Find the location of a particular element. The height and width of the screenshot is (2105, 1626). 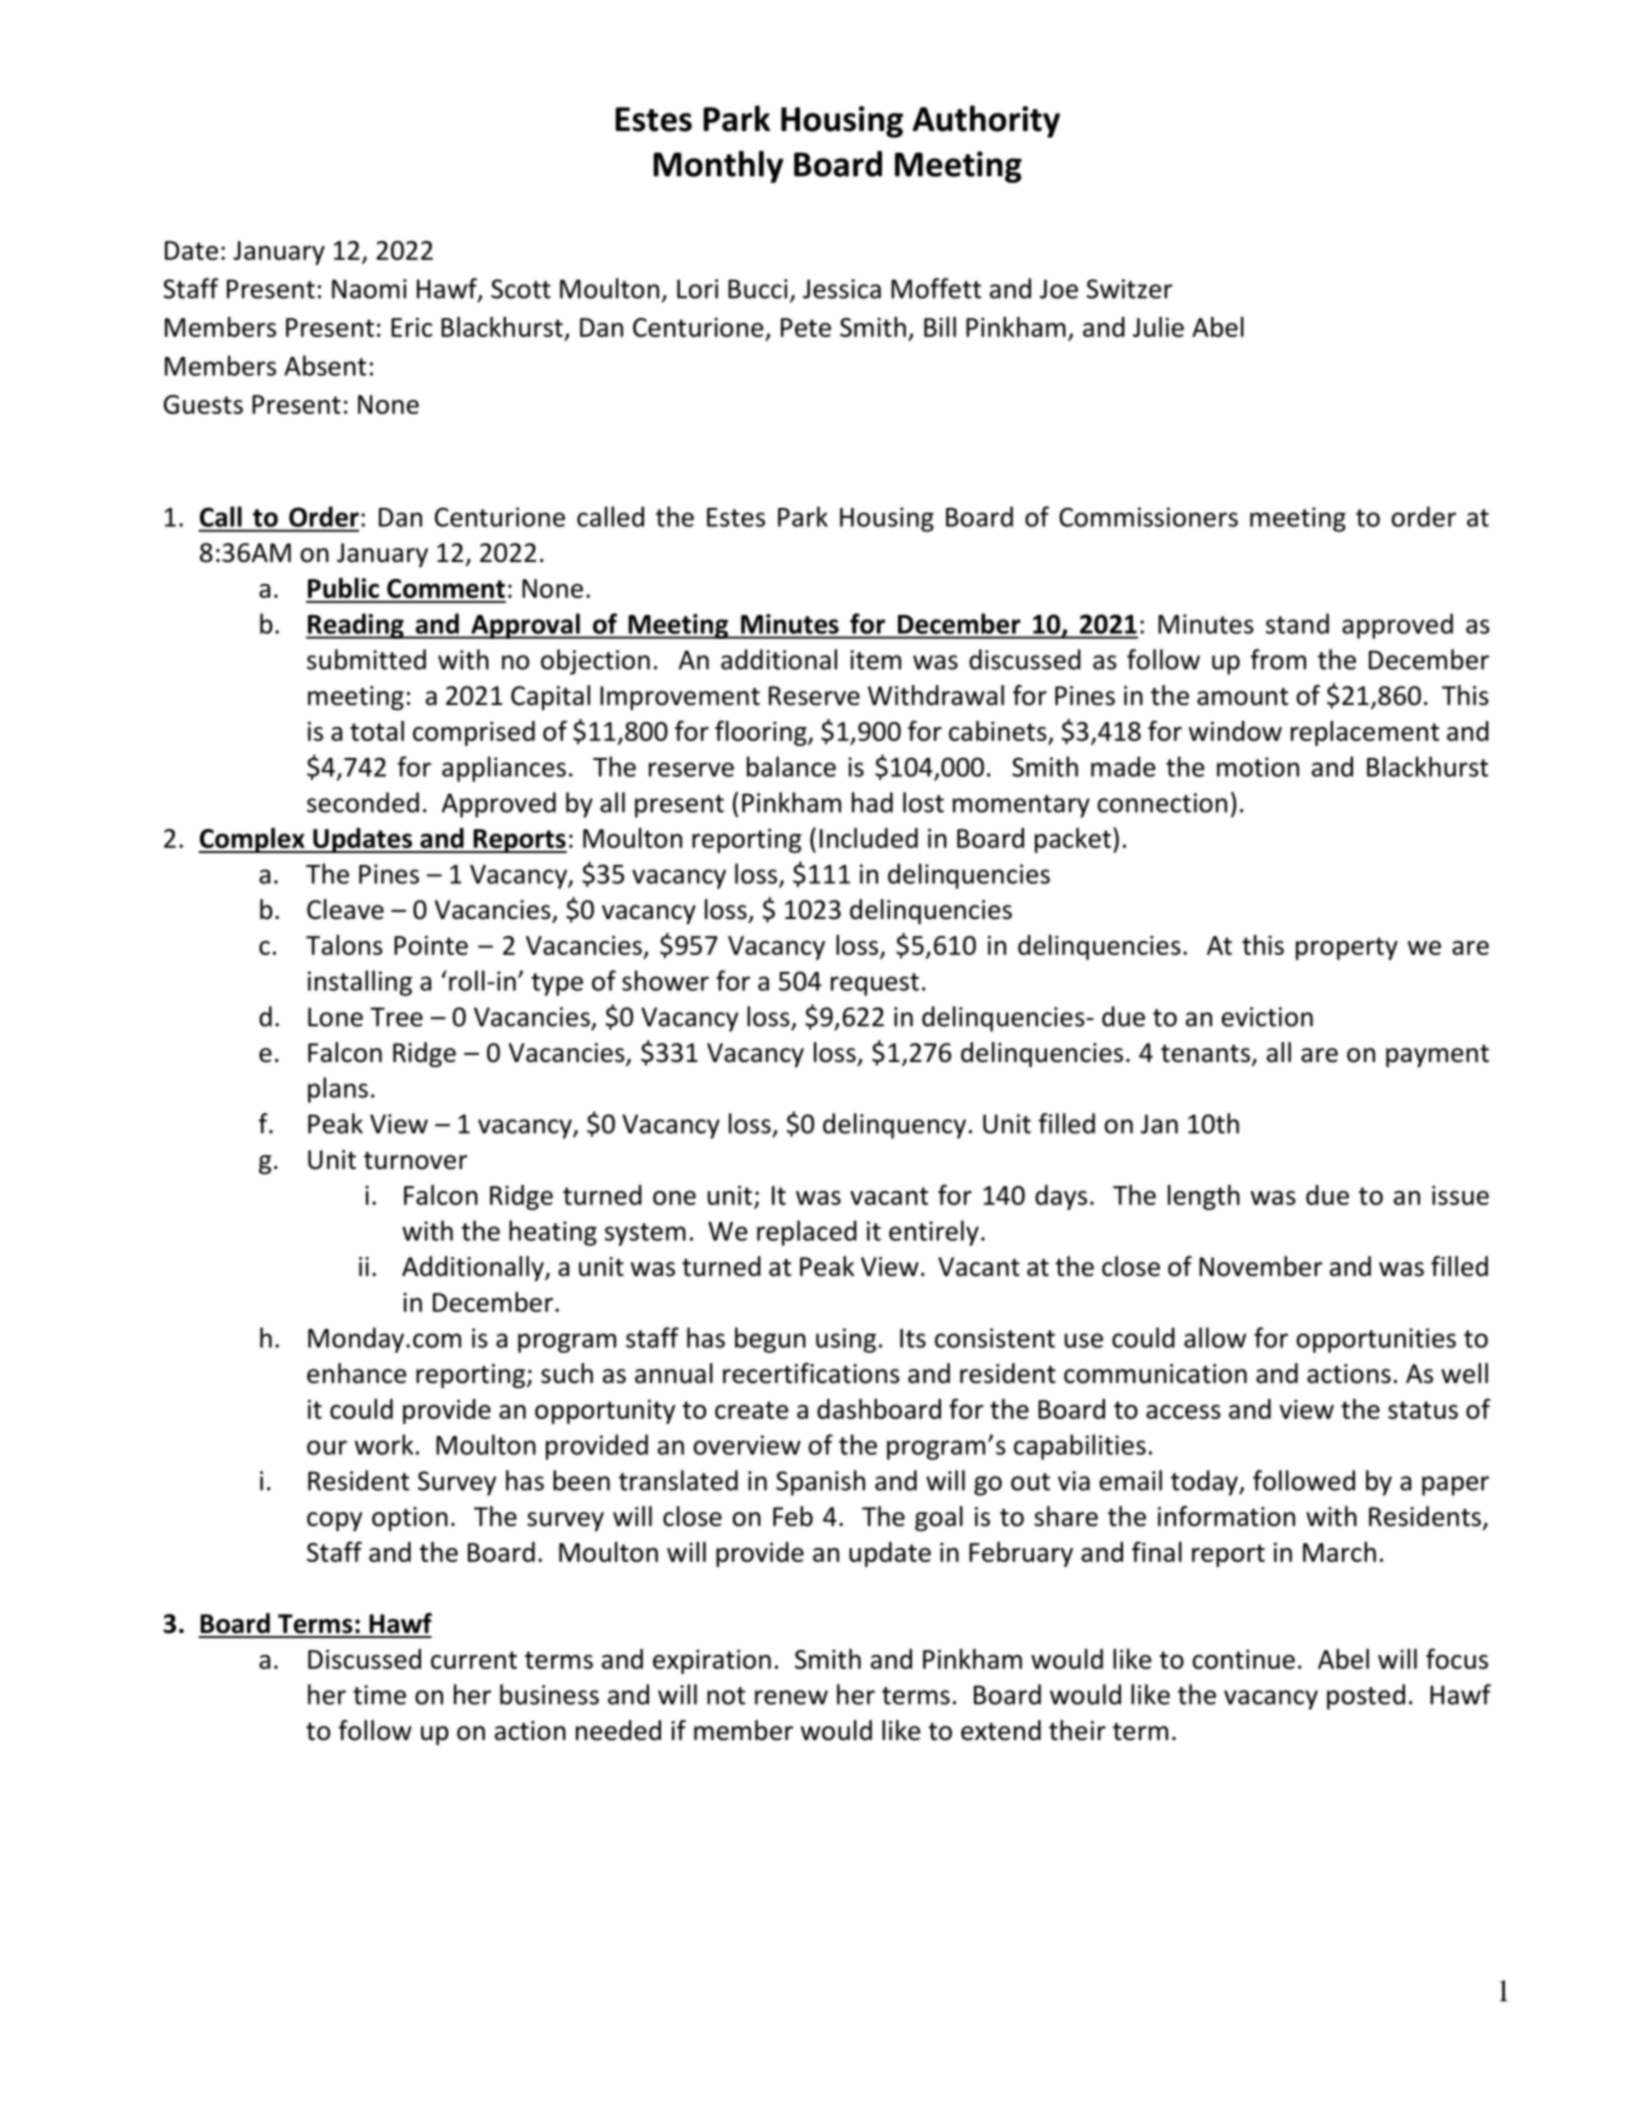

Monthly is located at coordinates (718, 167).
